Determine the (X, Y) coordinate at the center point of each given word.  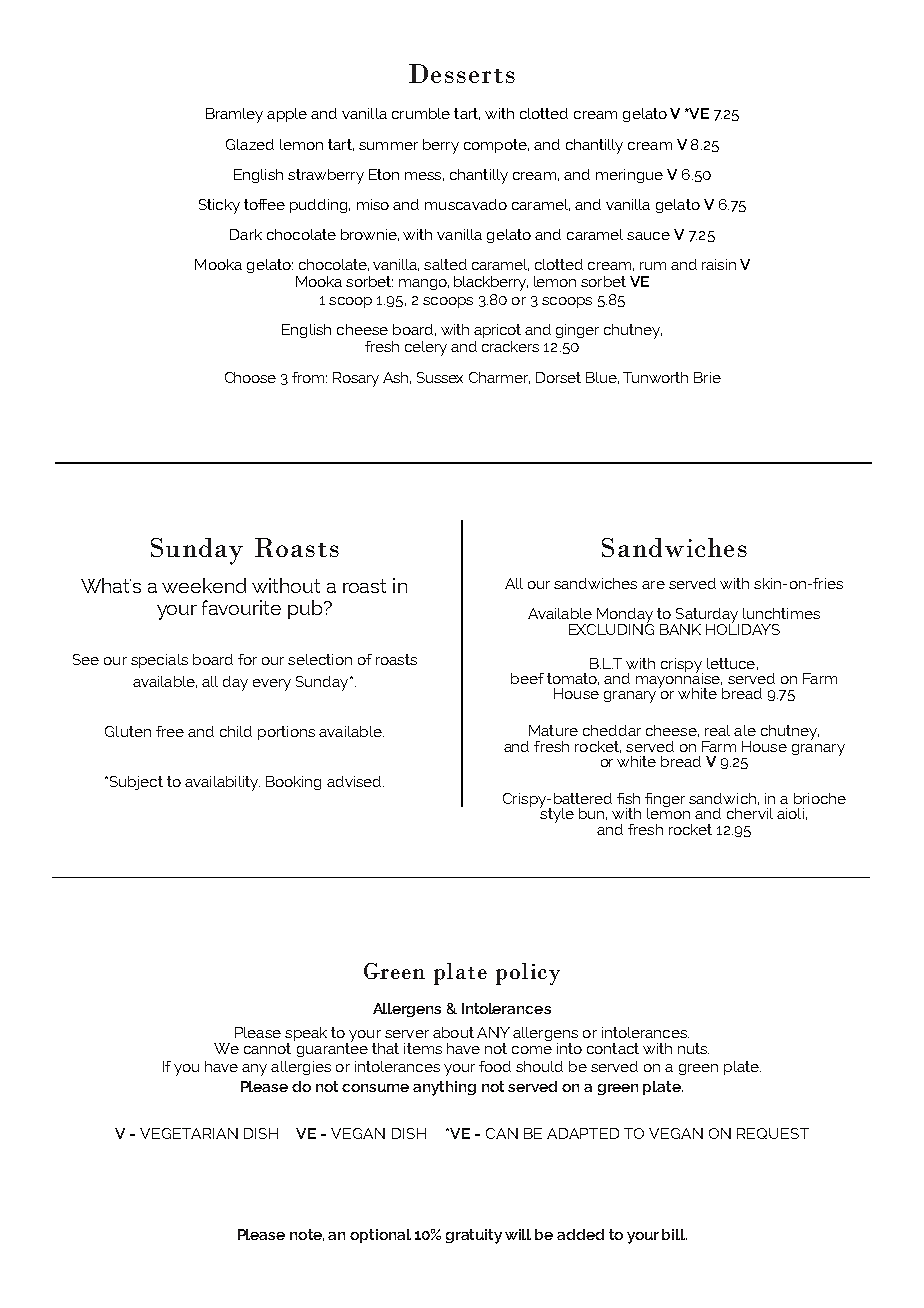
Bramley (234, 115)
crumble (421, 113)
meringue (629, 176)
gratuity (474, 1236)
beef (527, 678)
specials (159, 661)
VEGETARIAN (189, 1133)
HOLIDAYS (743, 628)
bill (674, 1234)
